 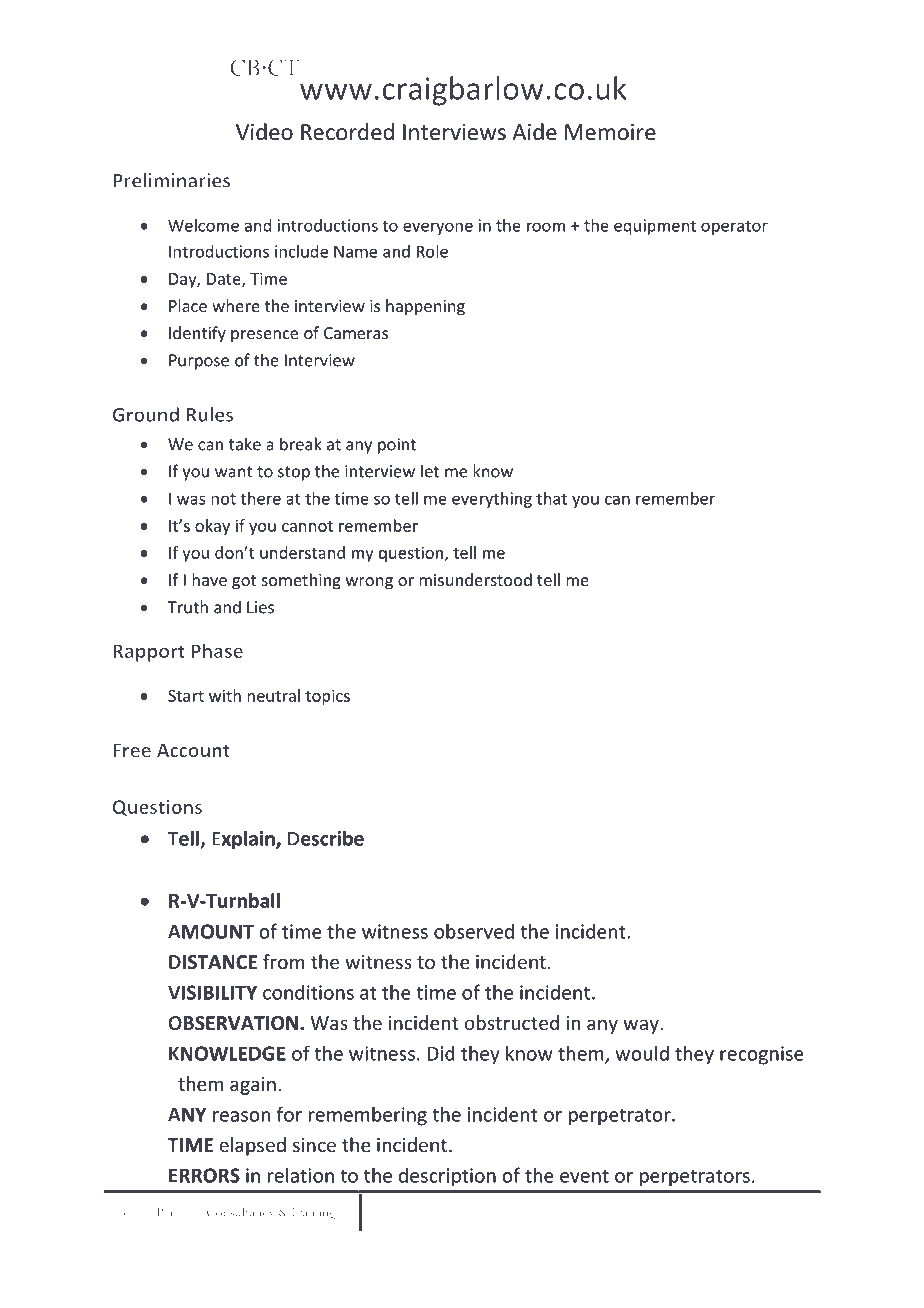 I want to click on point, so click(x=397, y=446).
